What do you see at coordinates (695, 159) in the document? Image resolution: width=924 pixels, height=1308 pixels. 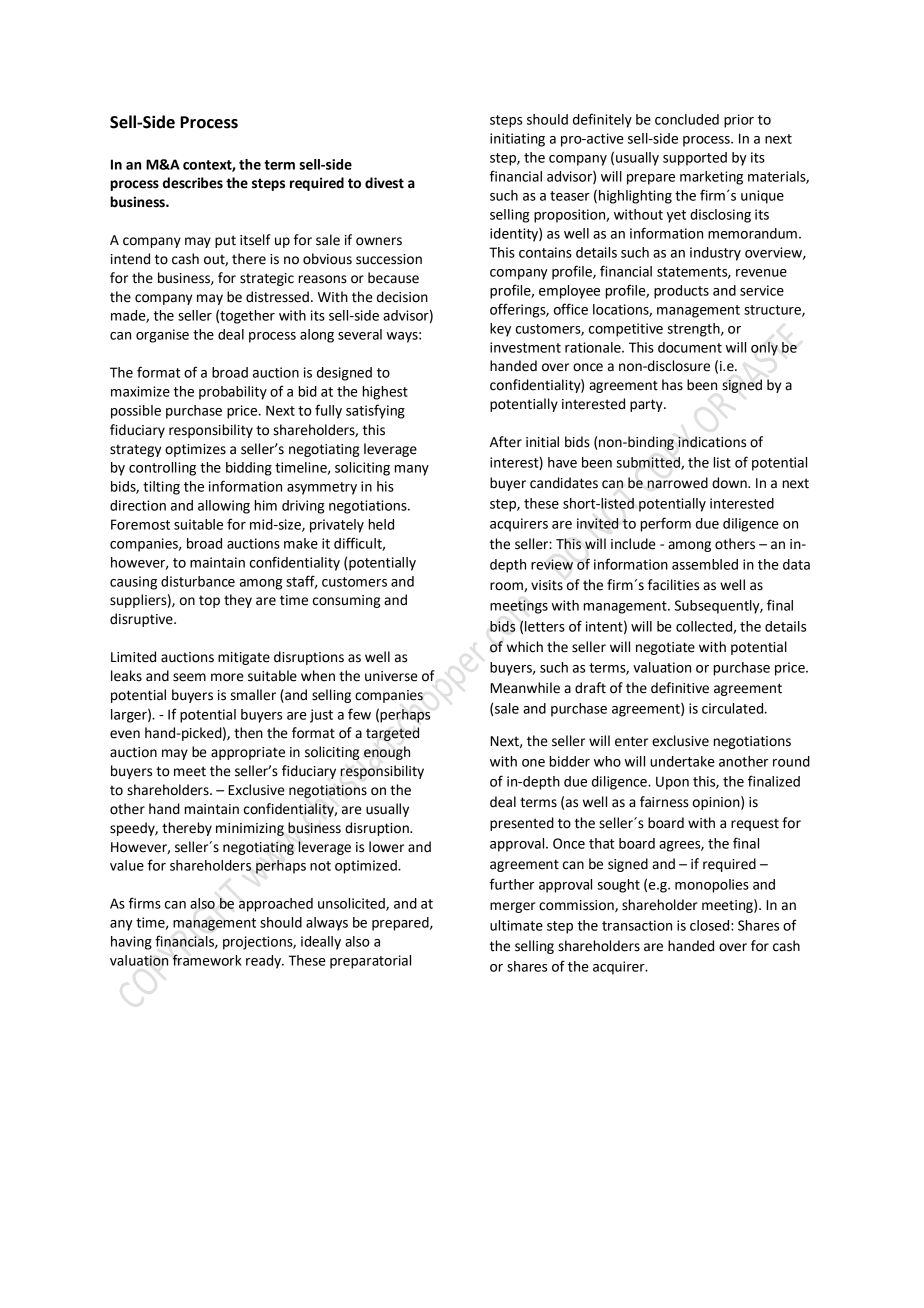 I see `supported` at bounding box center [695, 159].
